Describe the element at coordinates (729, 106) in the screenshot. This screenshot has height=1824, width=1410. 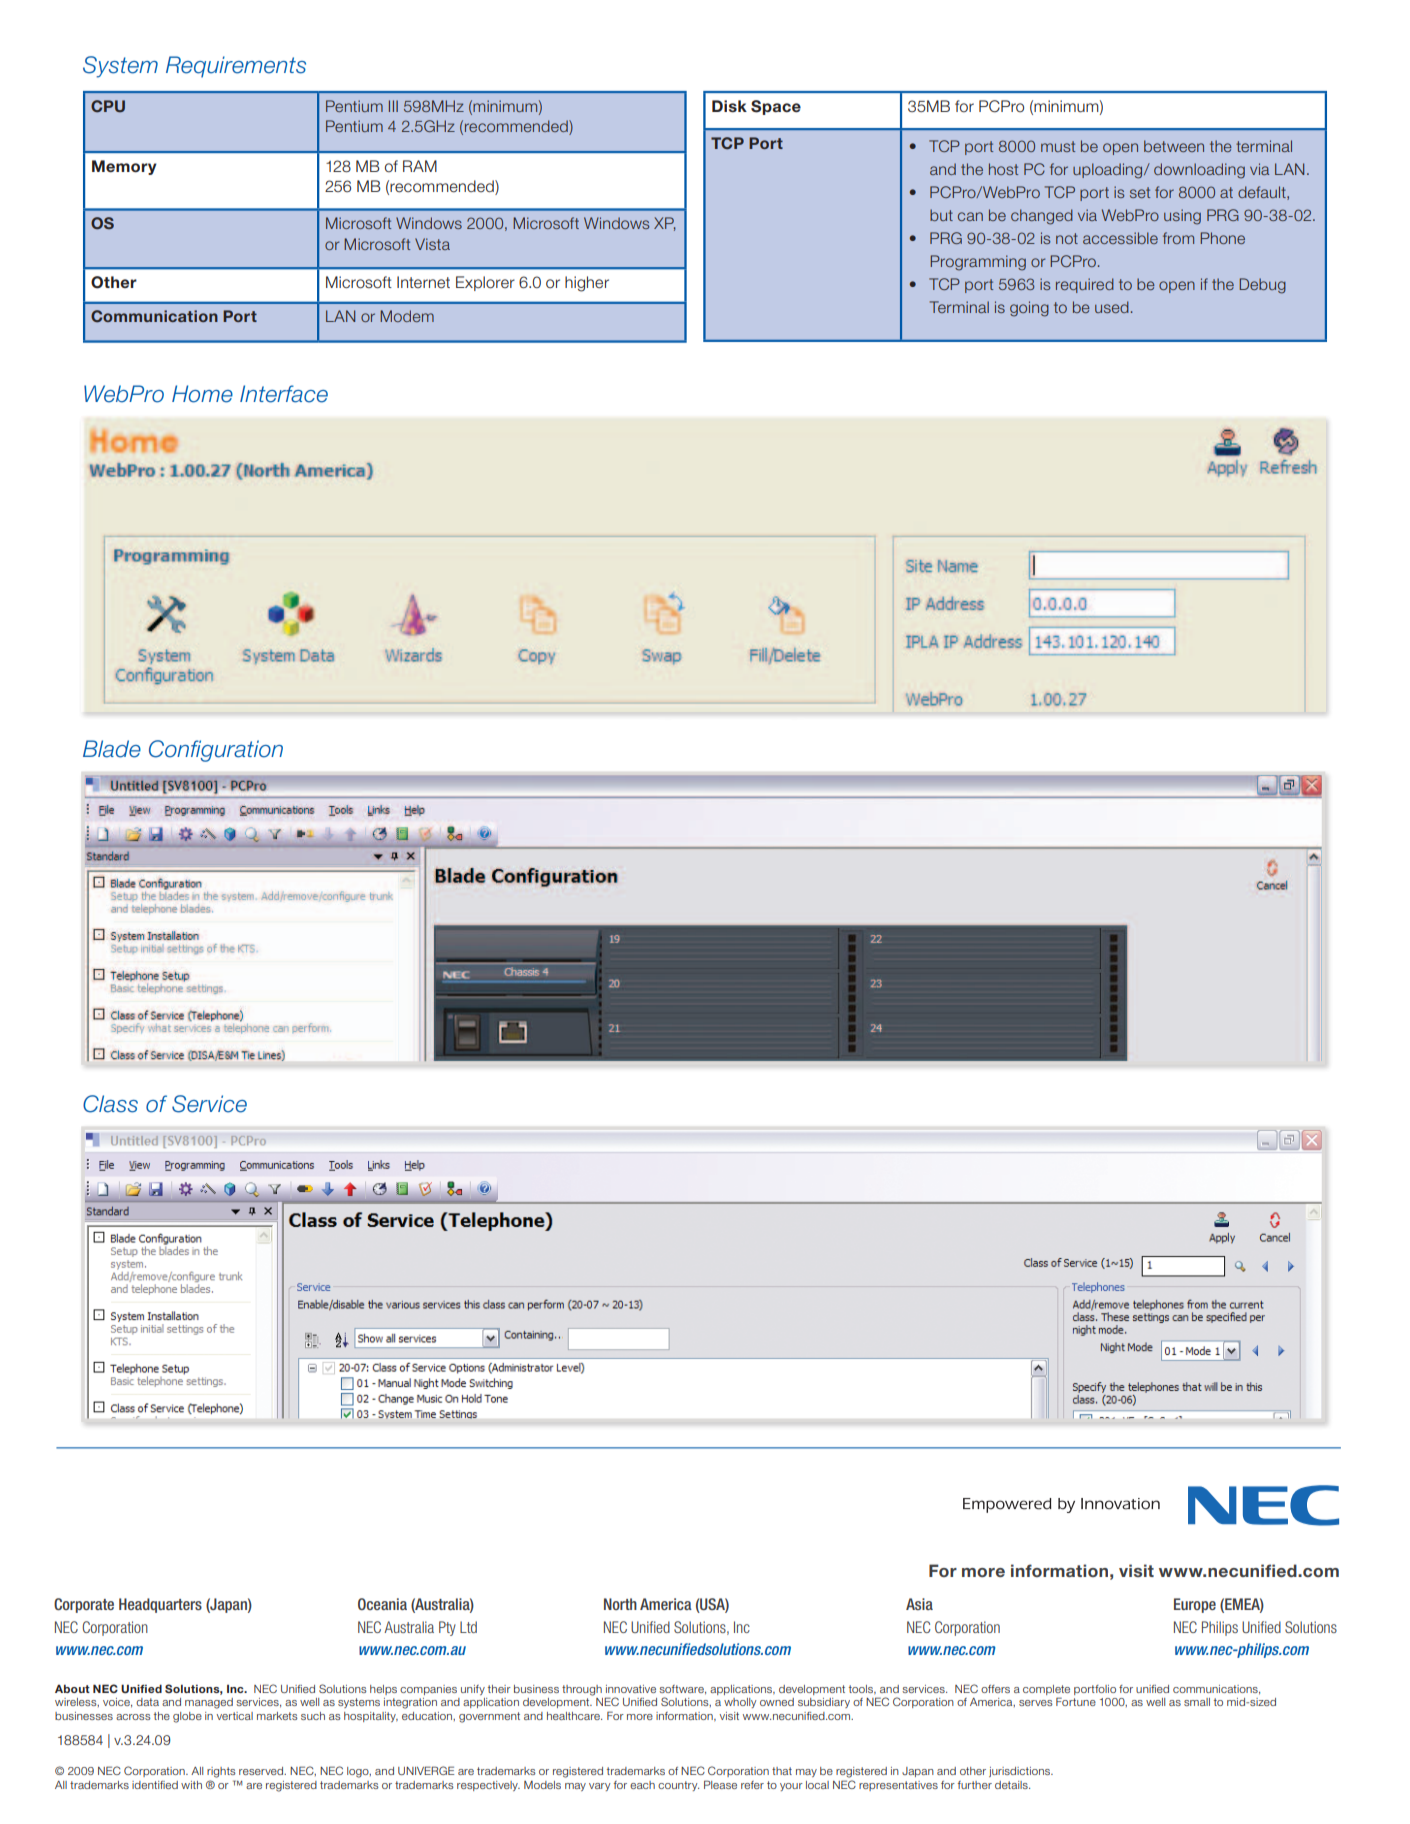
I see `Disk` at that location.
